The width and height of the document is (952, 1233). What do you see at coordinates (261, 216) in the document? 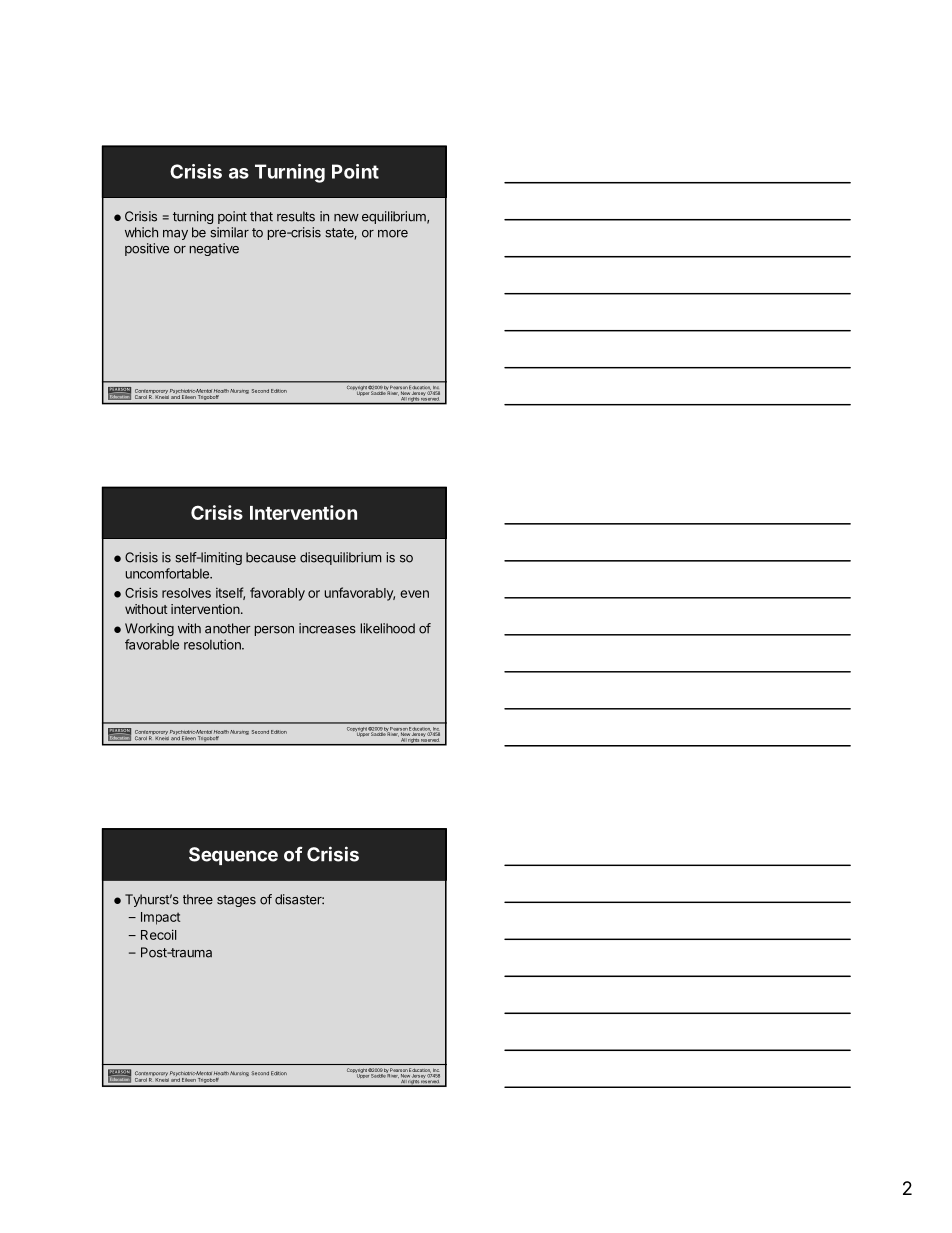
I see `that` at bounding box center [261, 216].
